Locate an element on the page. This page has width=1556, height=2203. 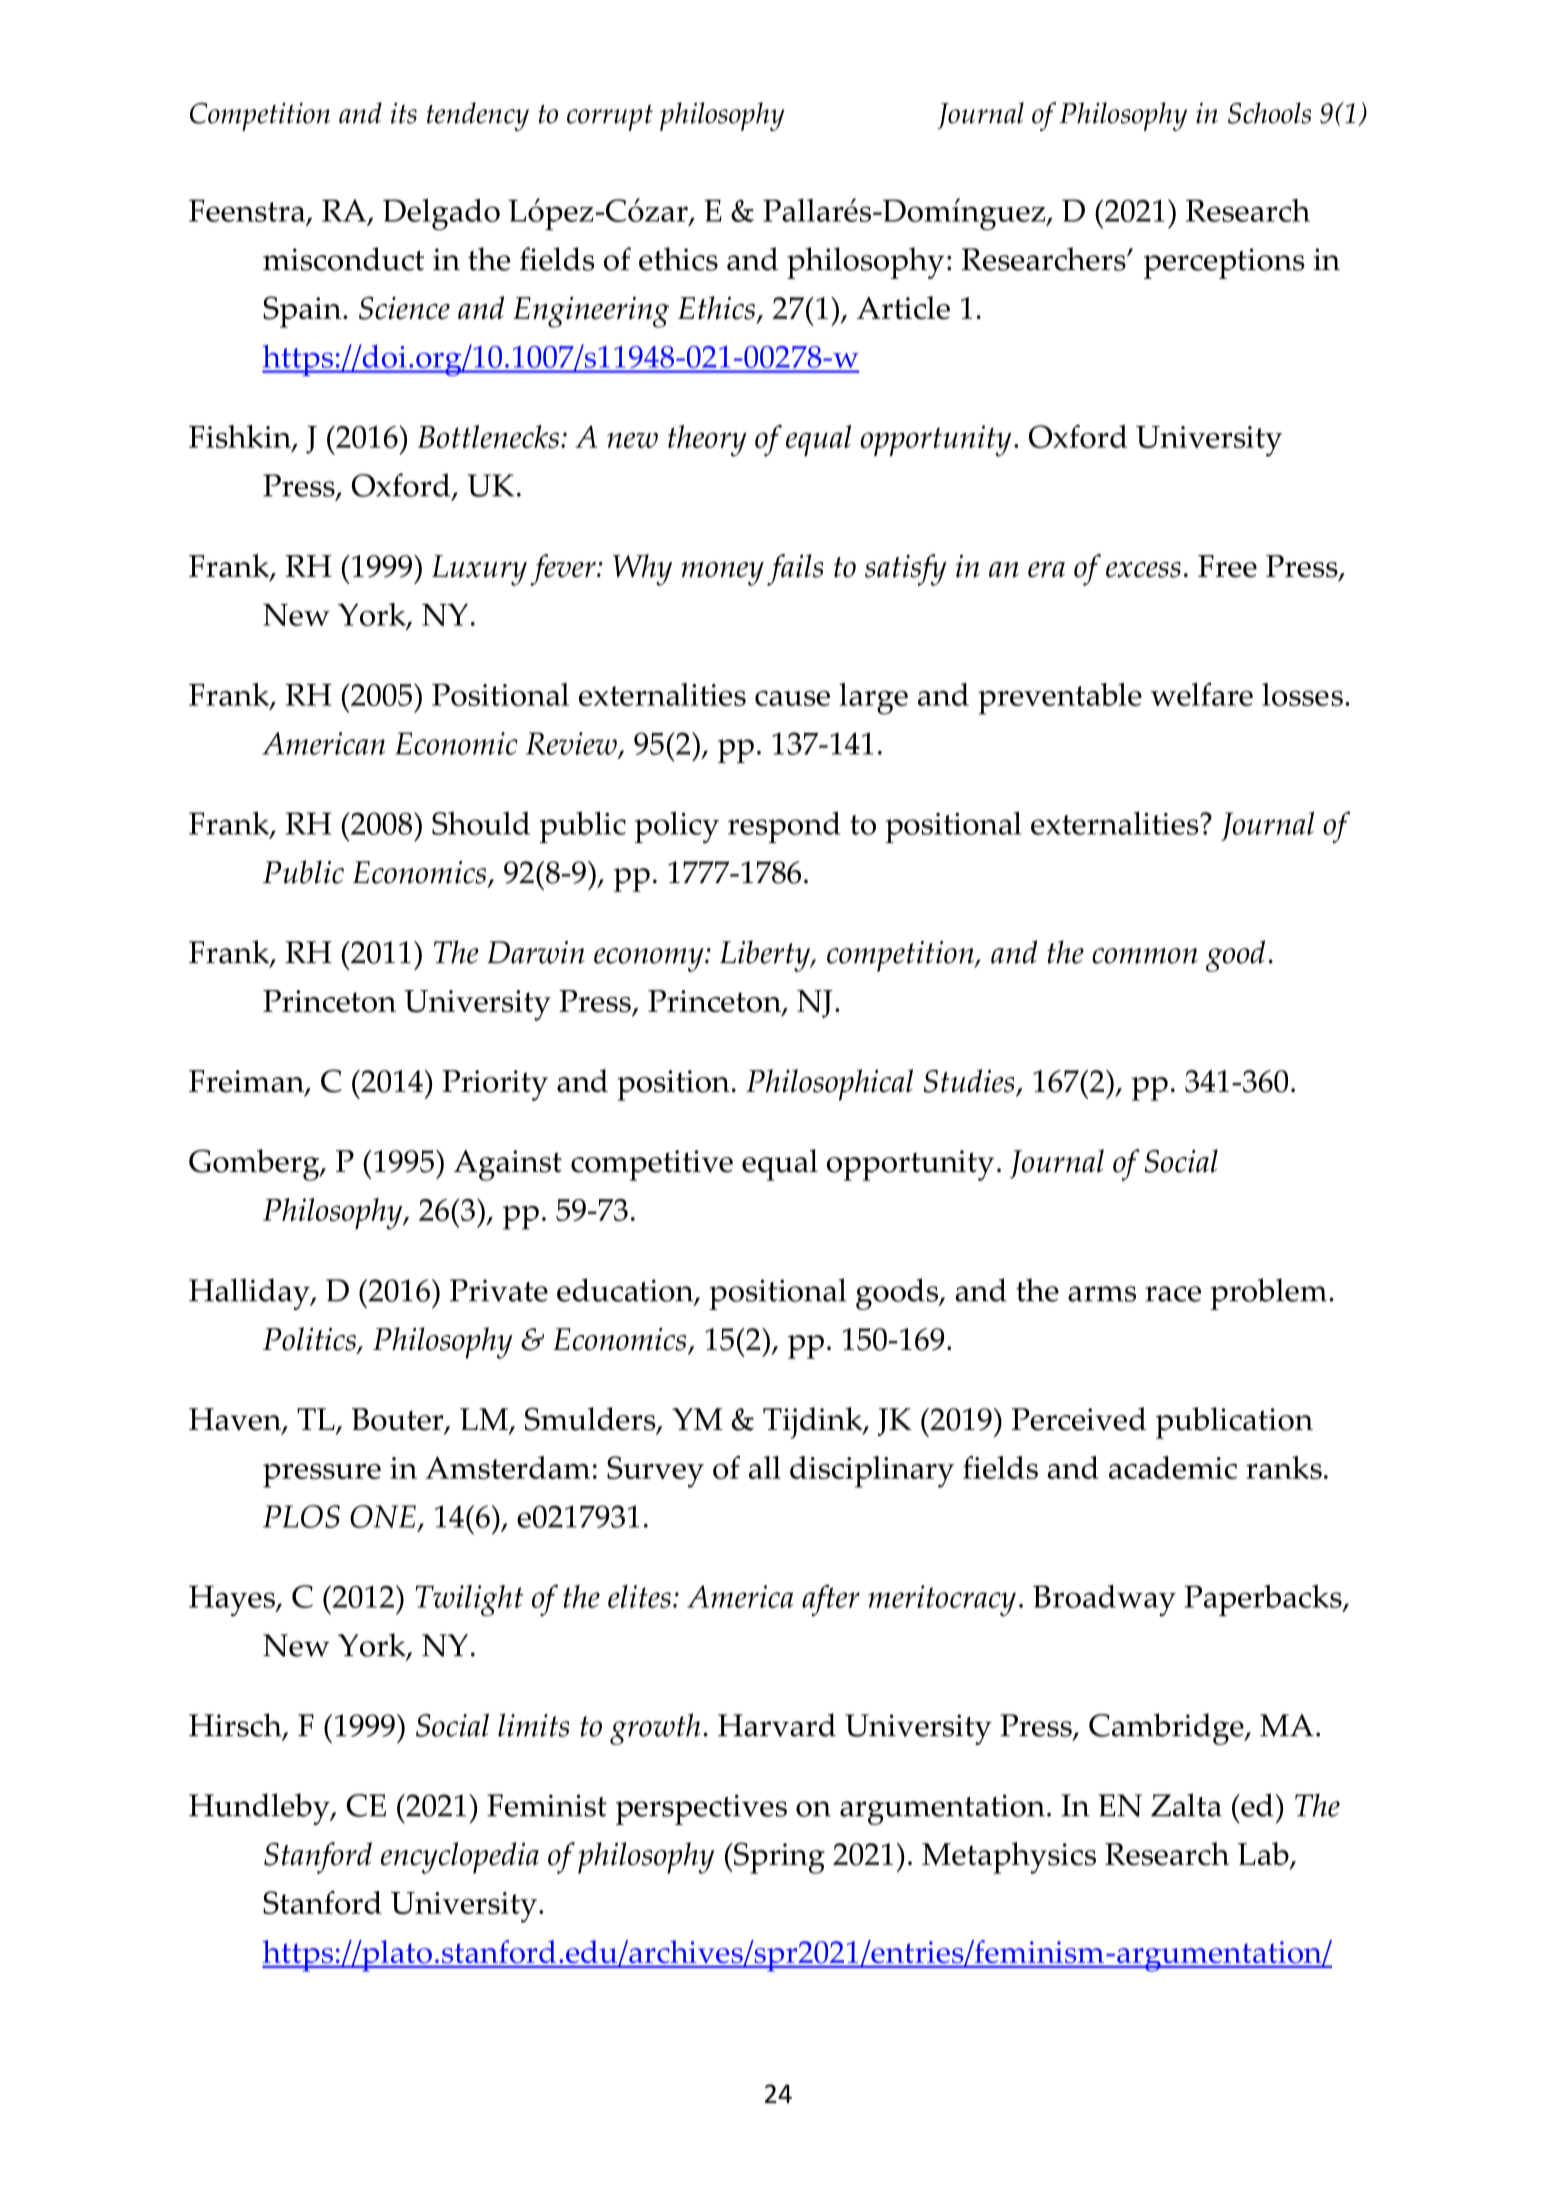
Politics is located at coordinates (310, 1340).
